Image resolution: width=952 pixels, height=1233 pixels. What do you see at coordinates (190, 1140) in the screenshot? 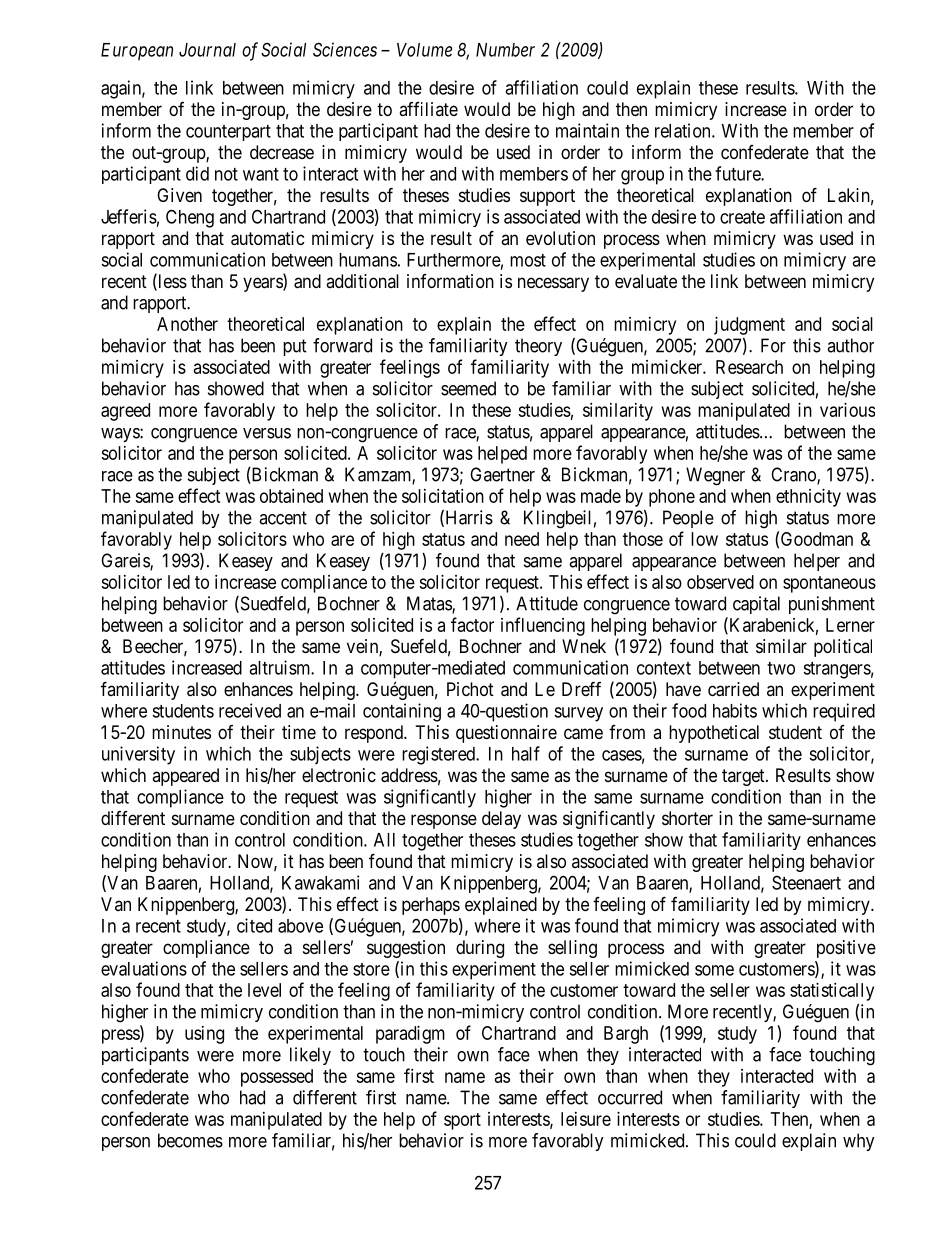
I see `becomes` at bounding box center [190, 1140].
